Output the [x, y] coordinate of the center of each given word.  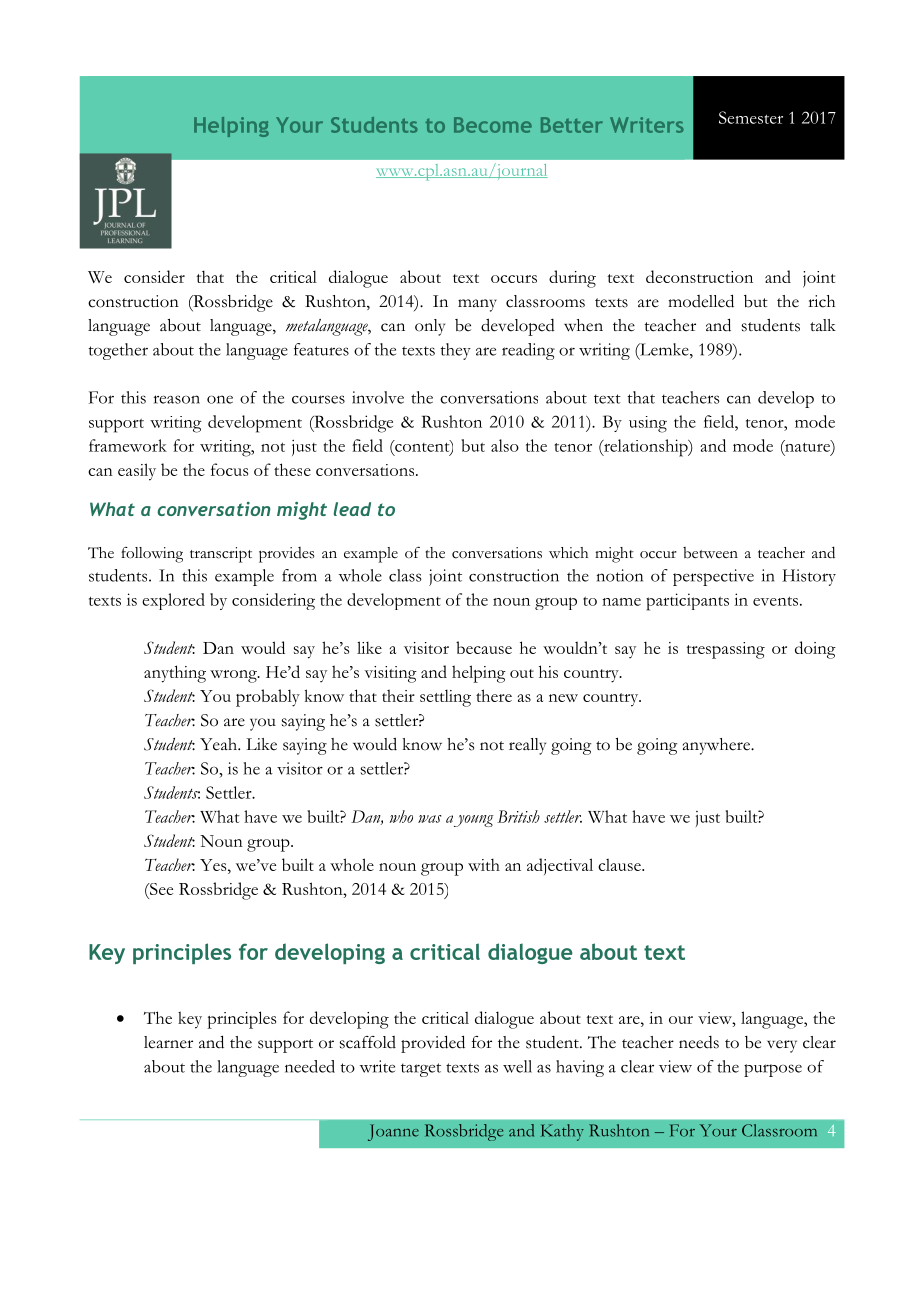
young [474, 821]
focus [229, 469]
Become [493, 125]
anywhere [717, 746]
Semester [751, 117]
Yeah [220, 744]
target [421, 1070]
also [505, 445]
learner [168, 1042]
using [648, 424]
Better [572, 125]
